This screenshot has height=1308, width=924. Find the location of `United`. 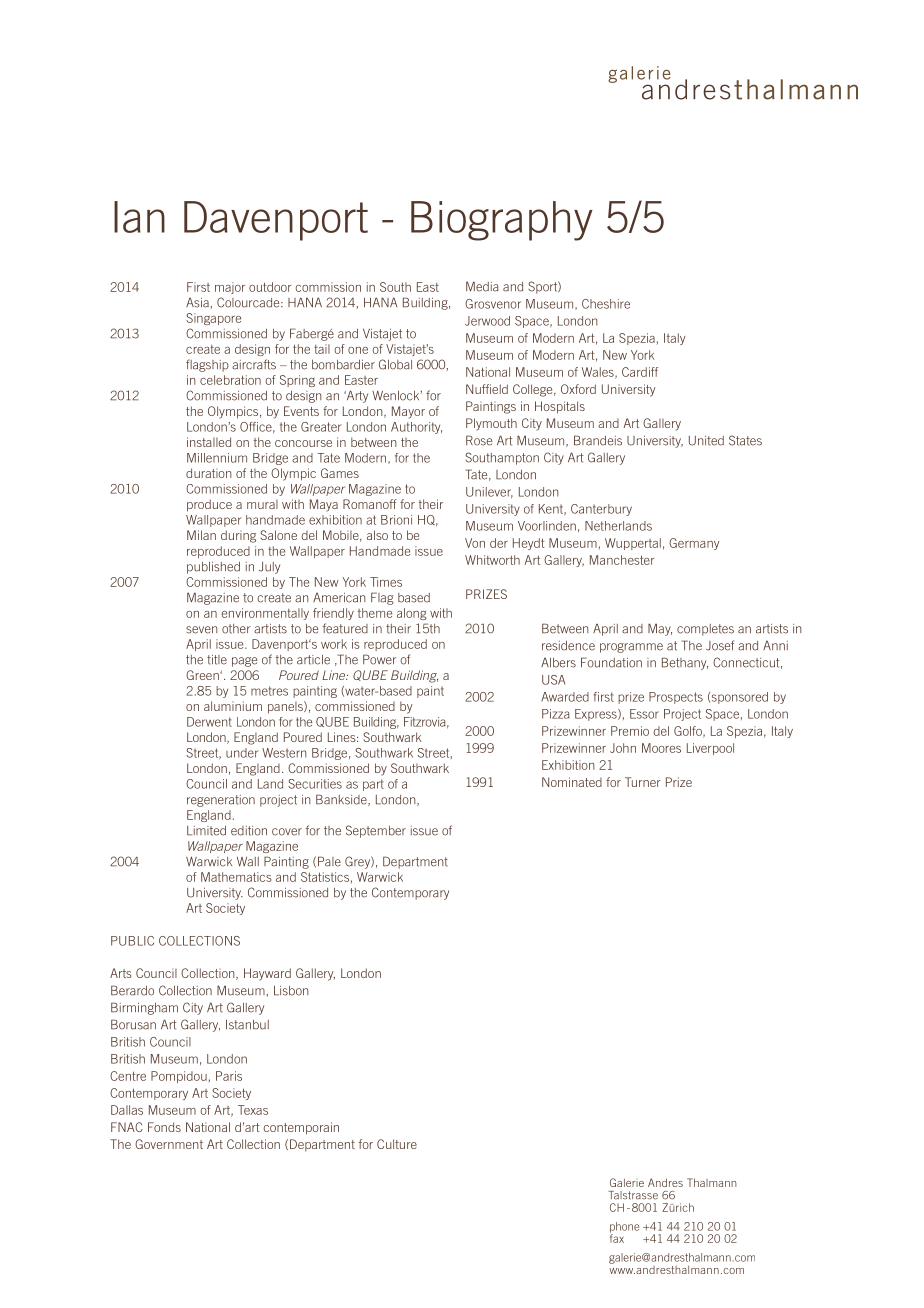

United is located at coordinates (706, 441).
